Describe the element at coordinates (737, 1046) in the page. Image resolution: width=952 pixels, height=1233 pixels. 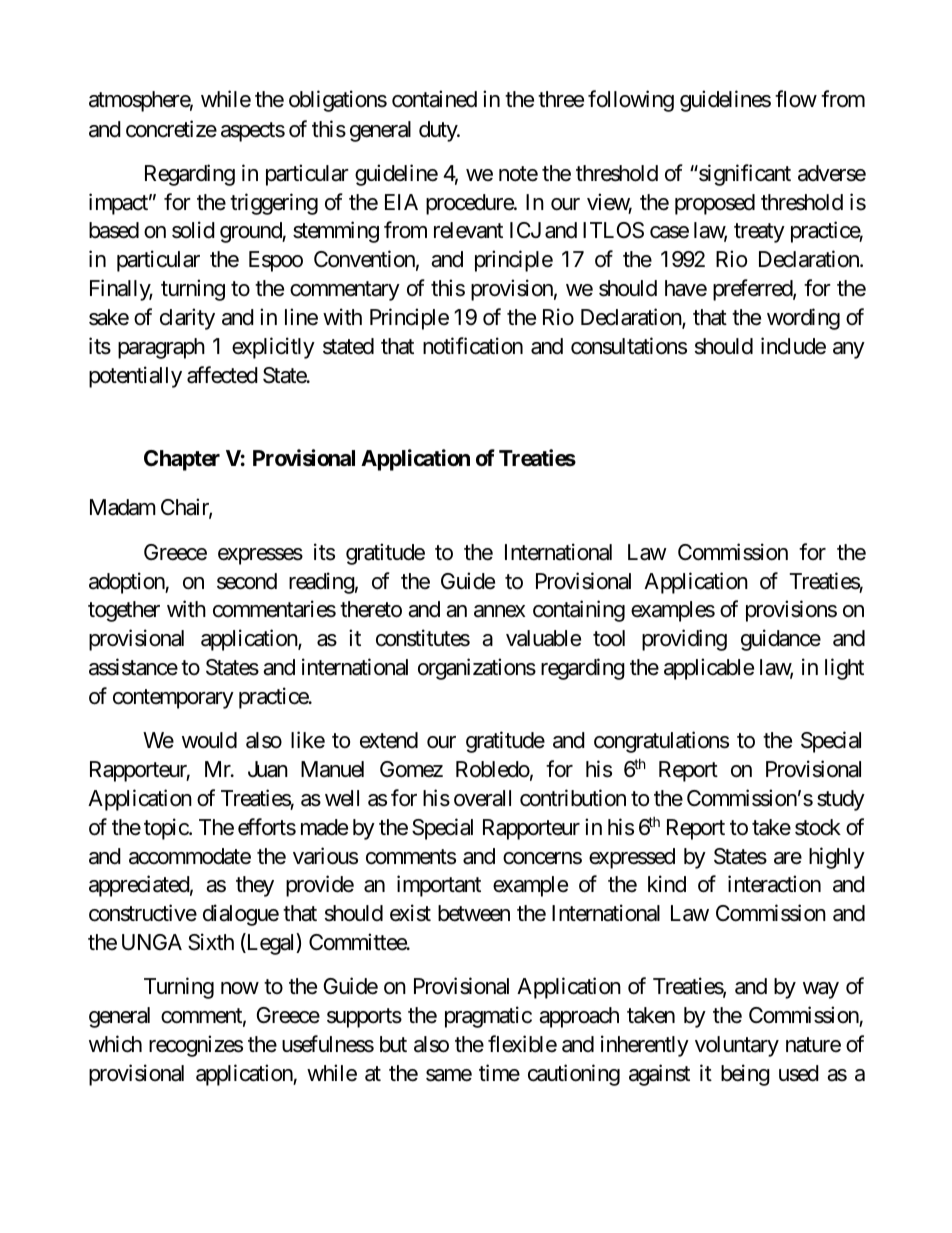
I see `voluntary` at that location.
